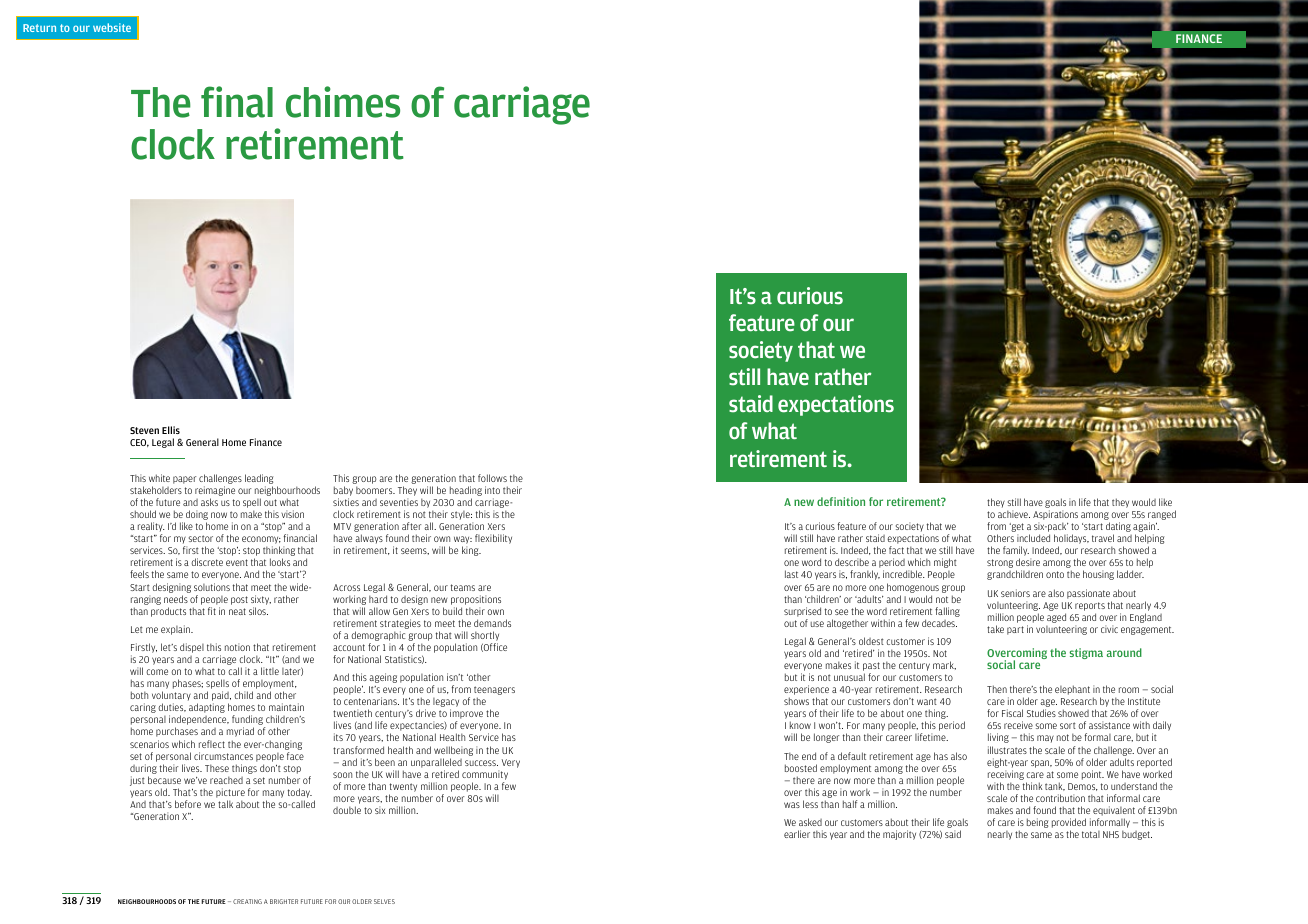 This screenshot has height=924, width=1308. What do you see at coordinates (343, 102) in the screenshot?
I see `chimes` at bounding box center [343, 102].
